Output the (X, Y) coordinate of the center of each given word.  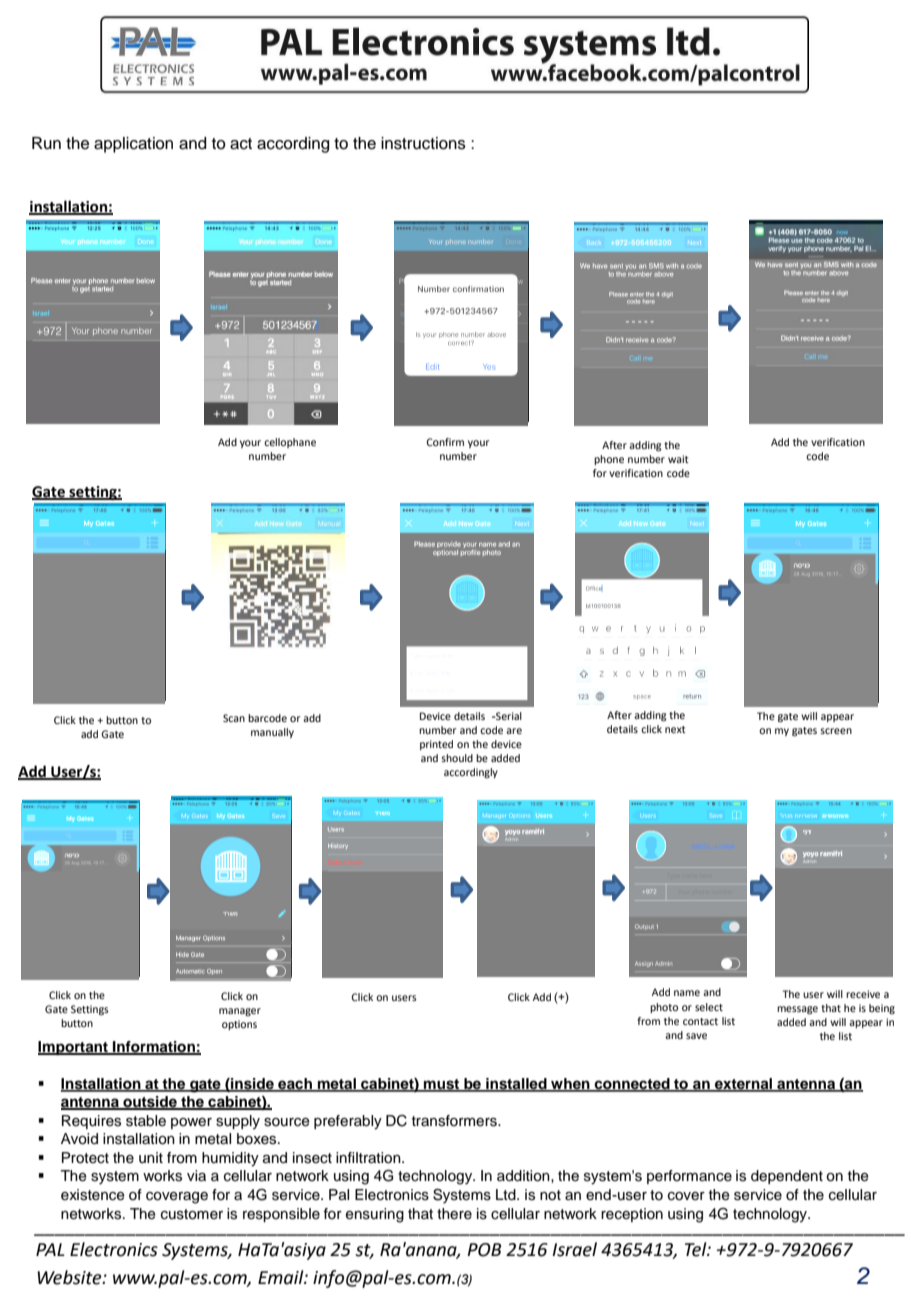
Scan (234, 718)
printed (436, 745)
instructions (423, 143)
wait (678, 459)
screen (836, 731)
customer (192, 1214)
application (133, 145)
